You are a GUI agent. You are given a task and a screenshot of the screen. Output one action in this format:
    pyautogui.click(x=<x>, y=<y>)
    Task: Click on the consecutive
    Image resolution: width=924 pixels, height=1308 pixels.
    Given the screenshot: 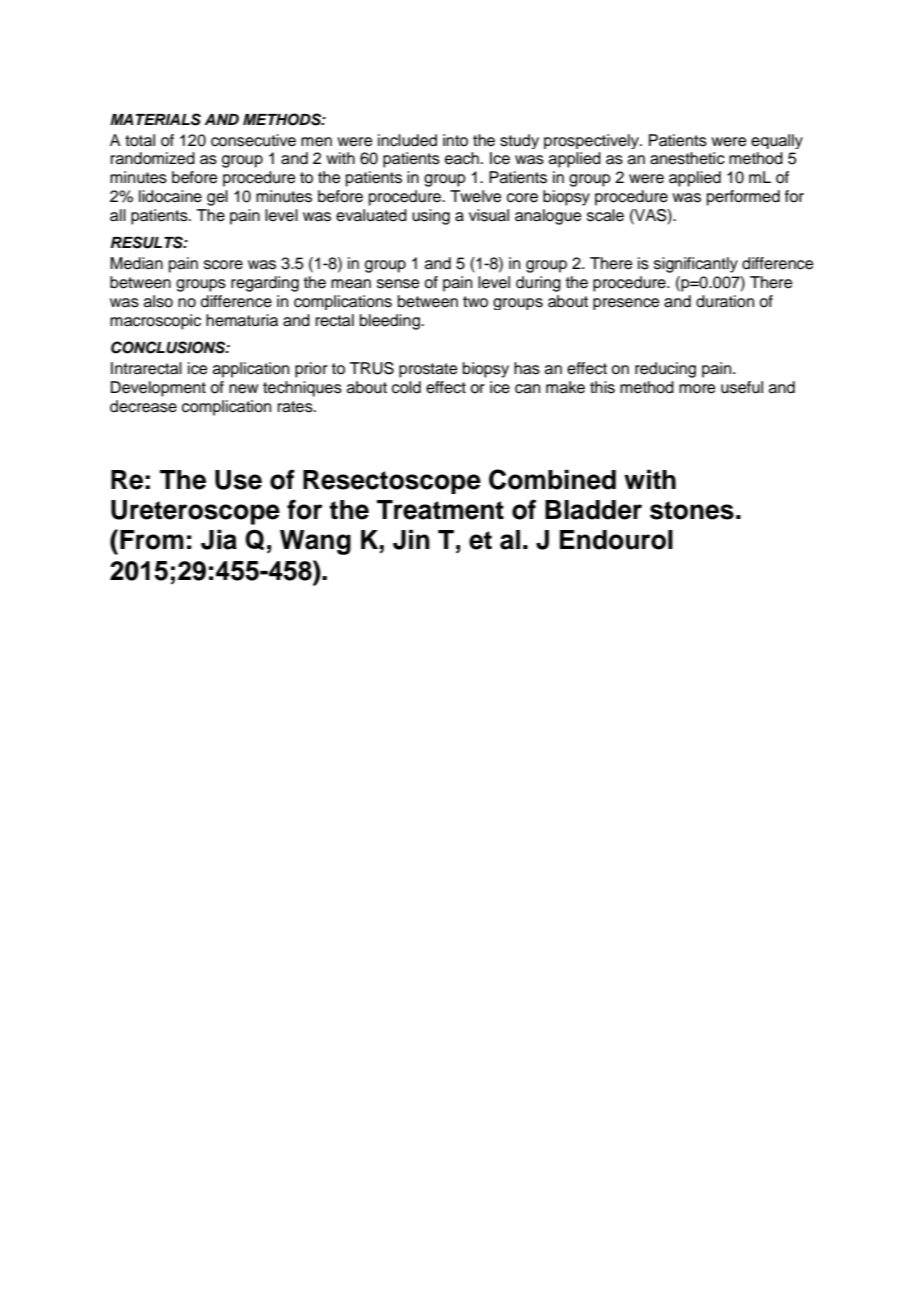 What is the action you would take?
    pyautogui.click(x=253, y=140)
